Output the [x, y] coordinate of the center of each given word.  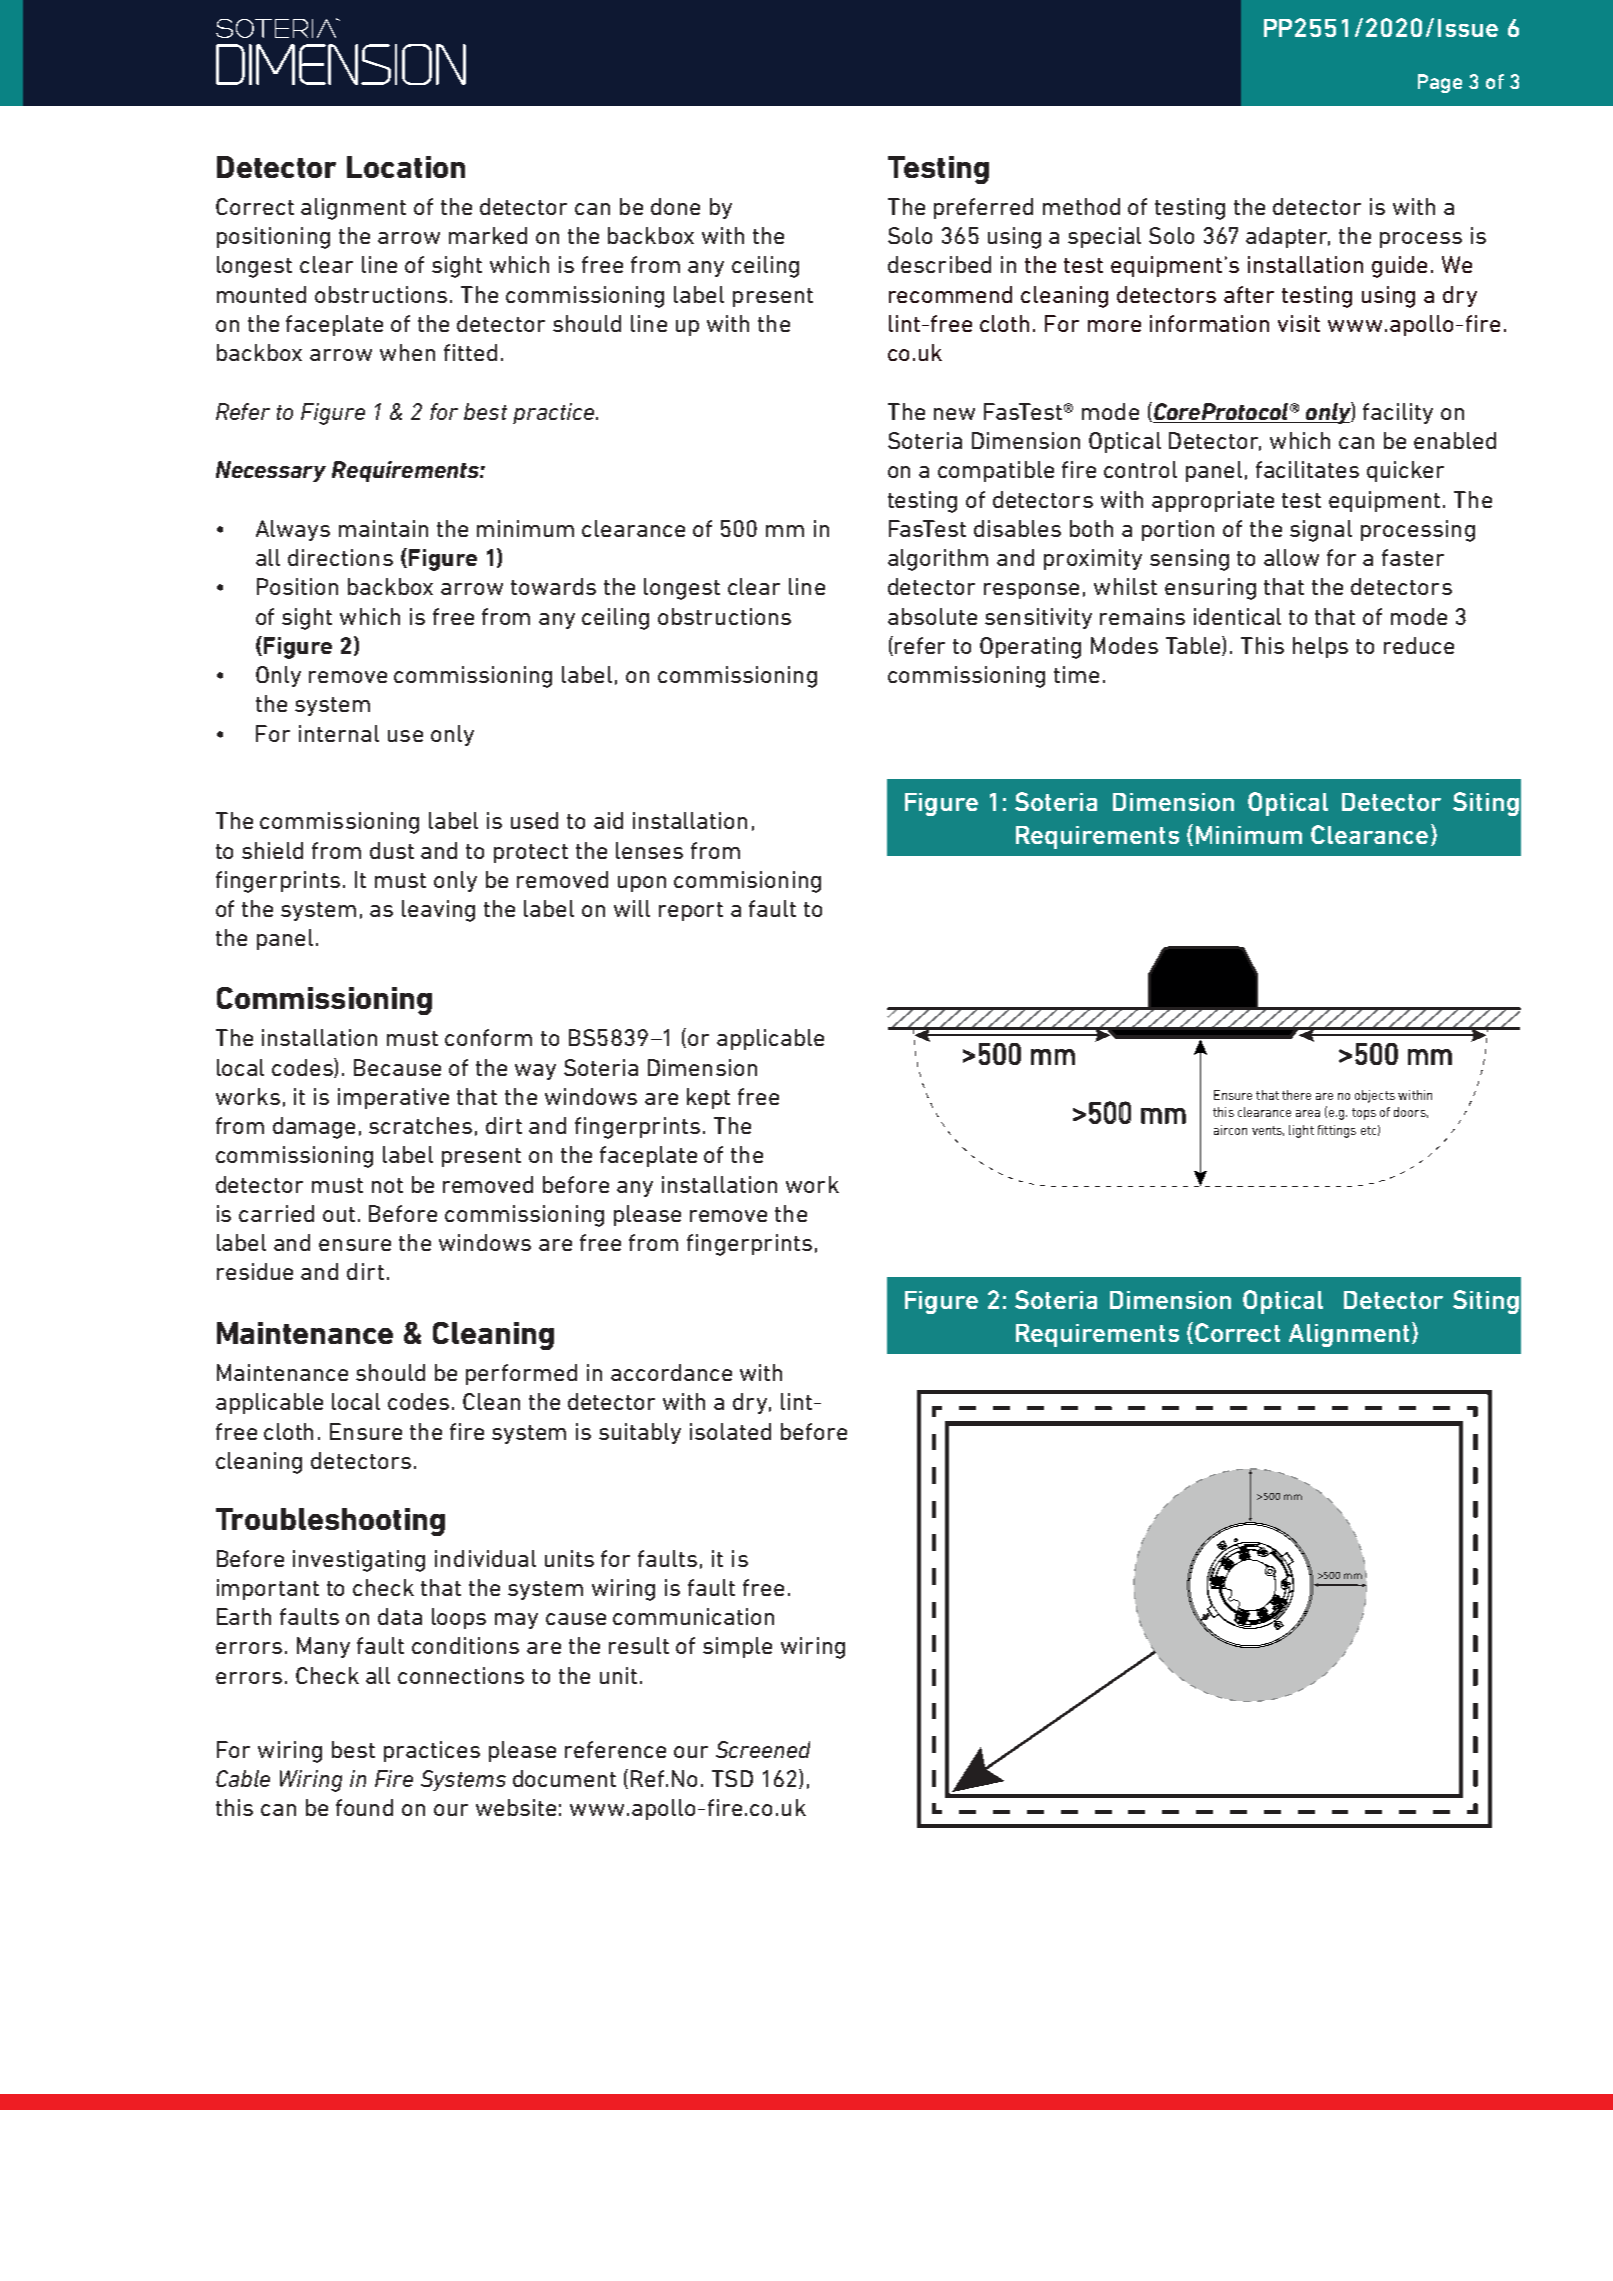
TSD [732, 1778]
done [675, 206]
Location [406, 167]
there [1296, 1095]
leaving [438, 911]
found [364, 1807]
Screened [763, 1749]
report [691, 911]
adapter [1288, 237]
